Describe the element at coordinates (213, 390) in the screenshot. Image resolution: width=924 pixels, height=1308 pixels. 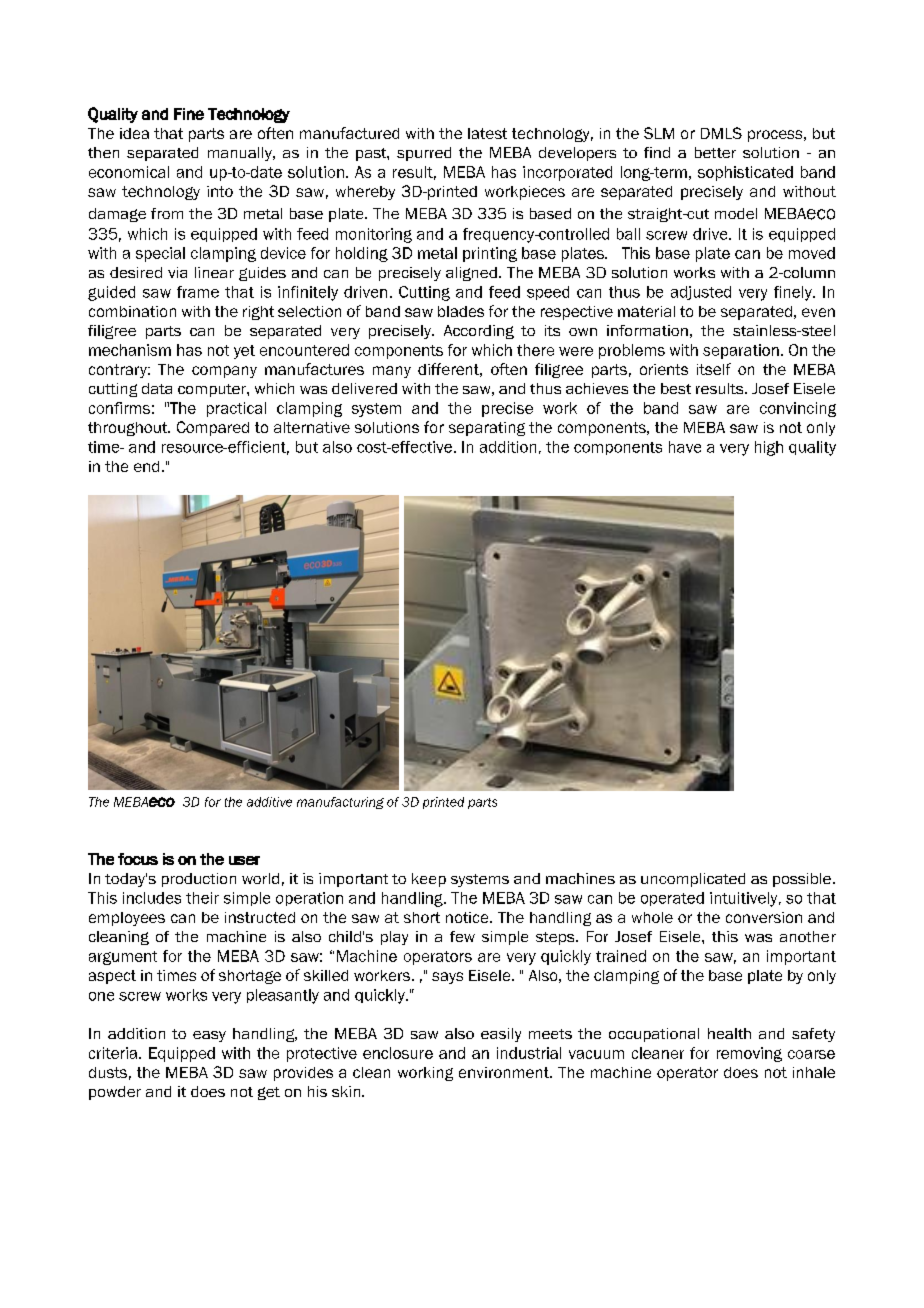
I see `computer` at that location.
